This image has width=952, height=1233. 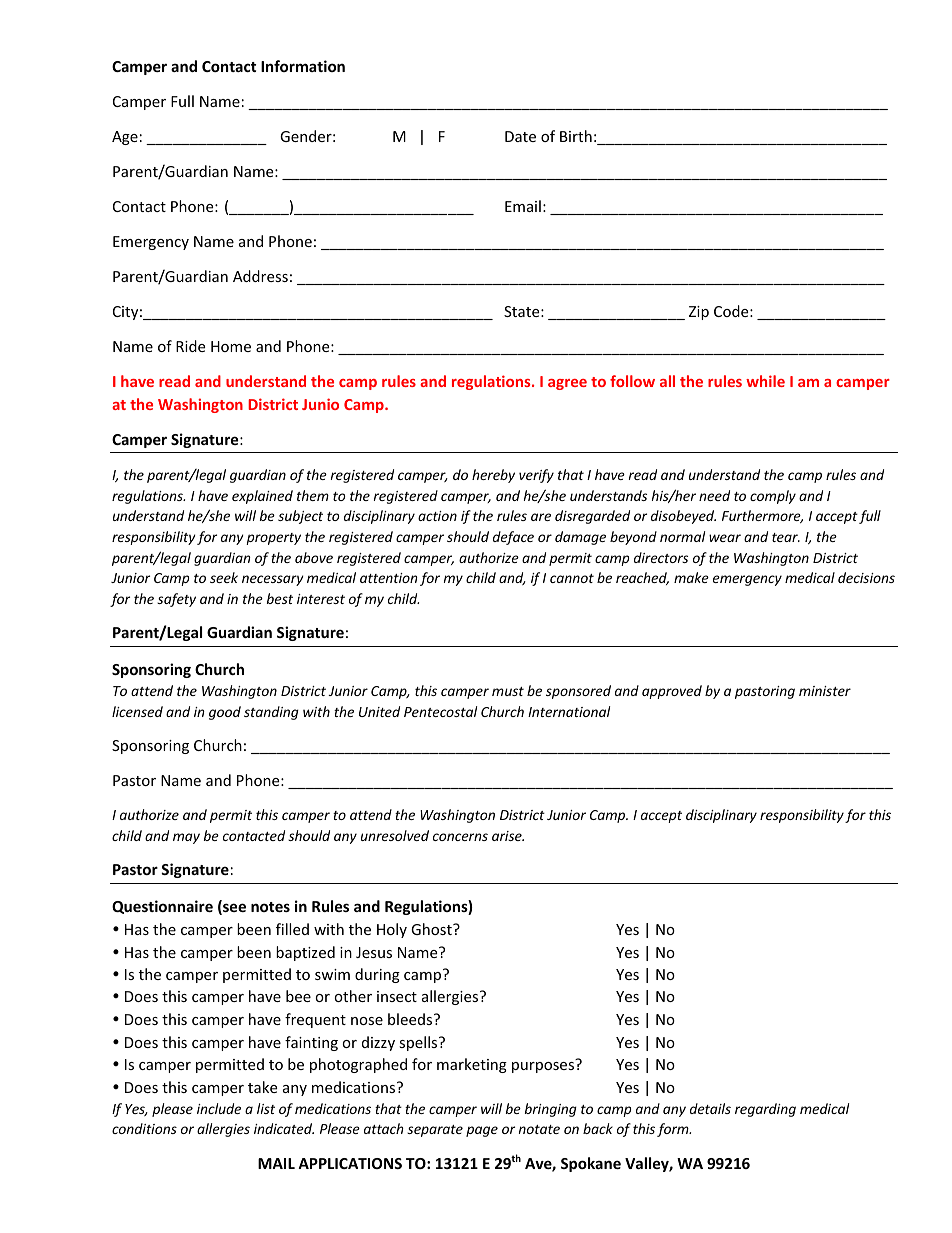 What do you see at coordinates (699, 313) in the image?
I see `Zip` at bounding box center [699, 313].
